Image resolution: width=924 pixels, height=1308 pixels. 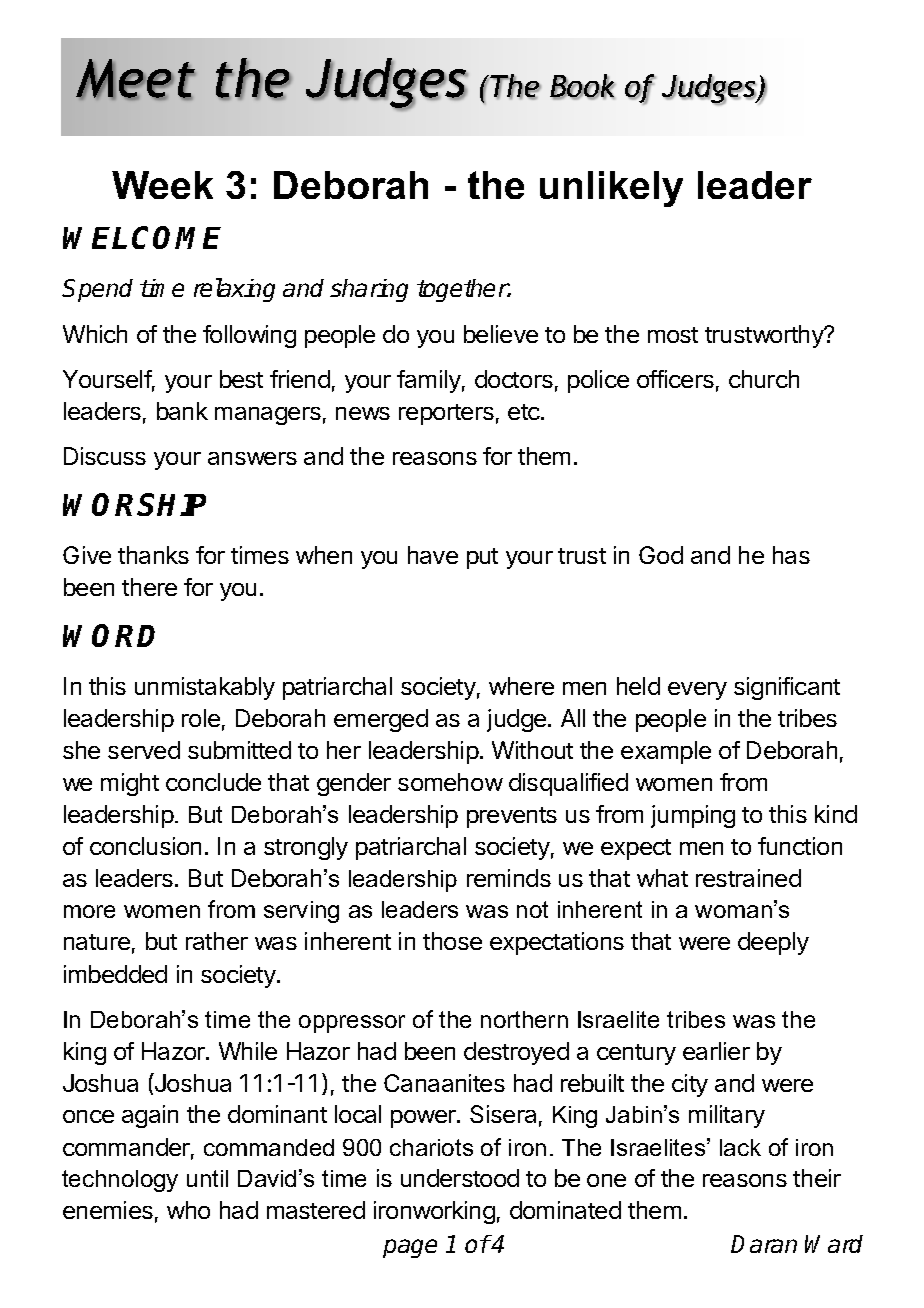 What do you see at coordinates (764, 379) in the screenshot?
I see `church` at bounding box center [764, 379].
